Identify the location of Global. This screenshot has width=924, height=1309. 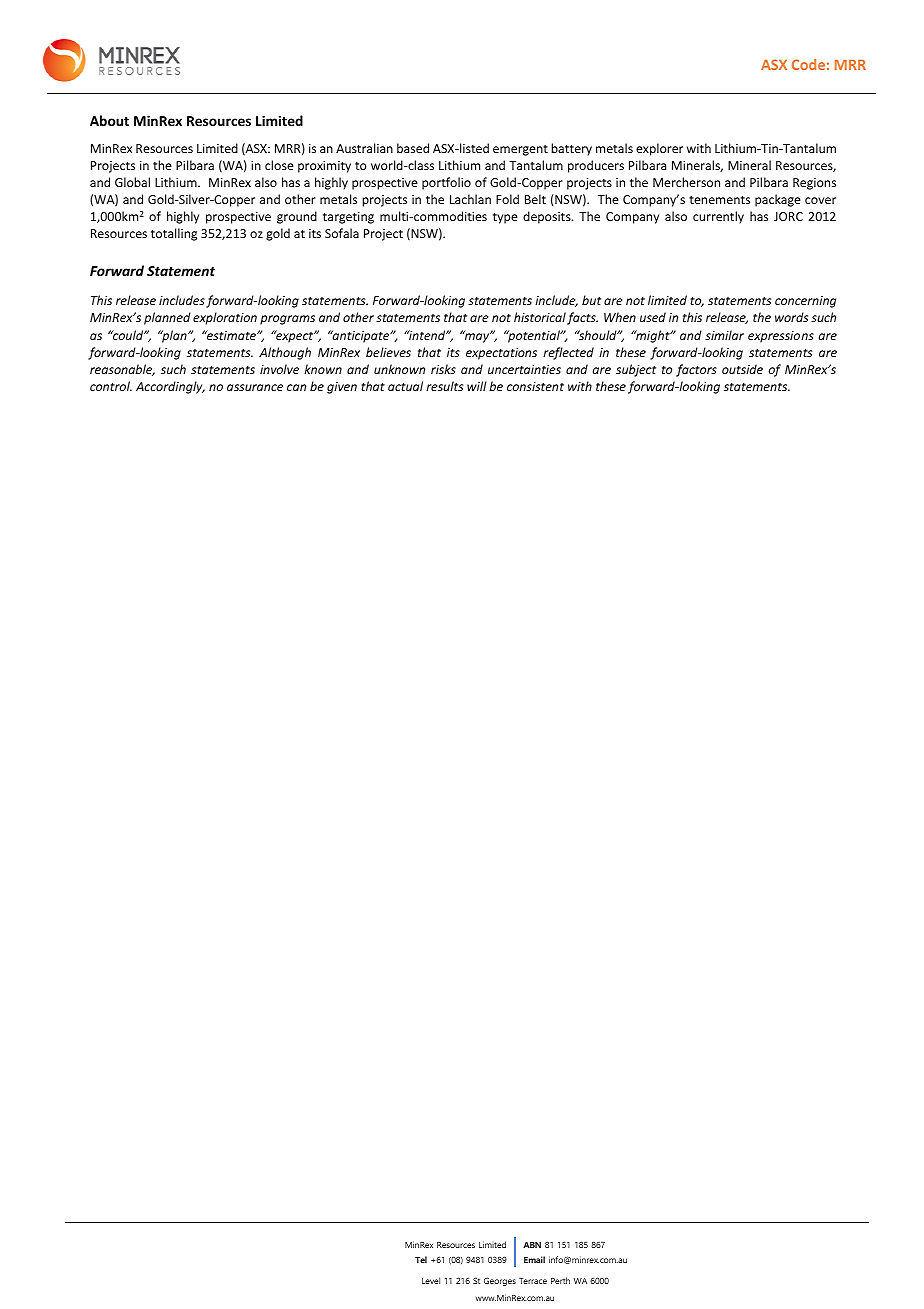
(132, 182).
